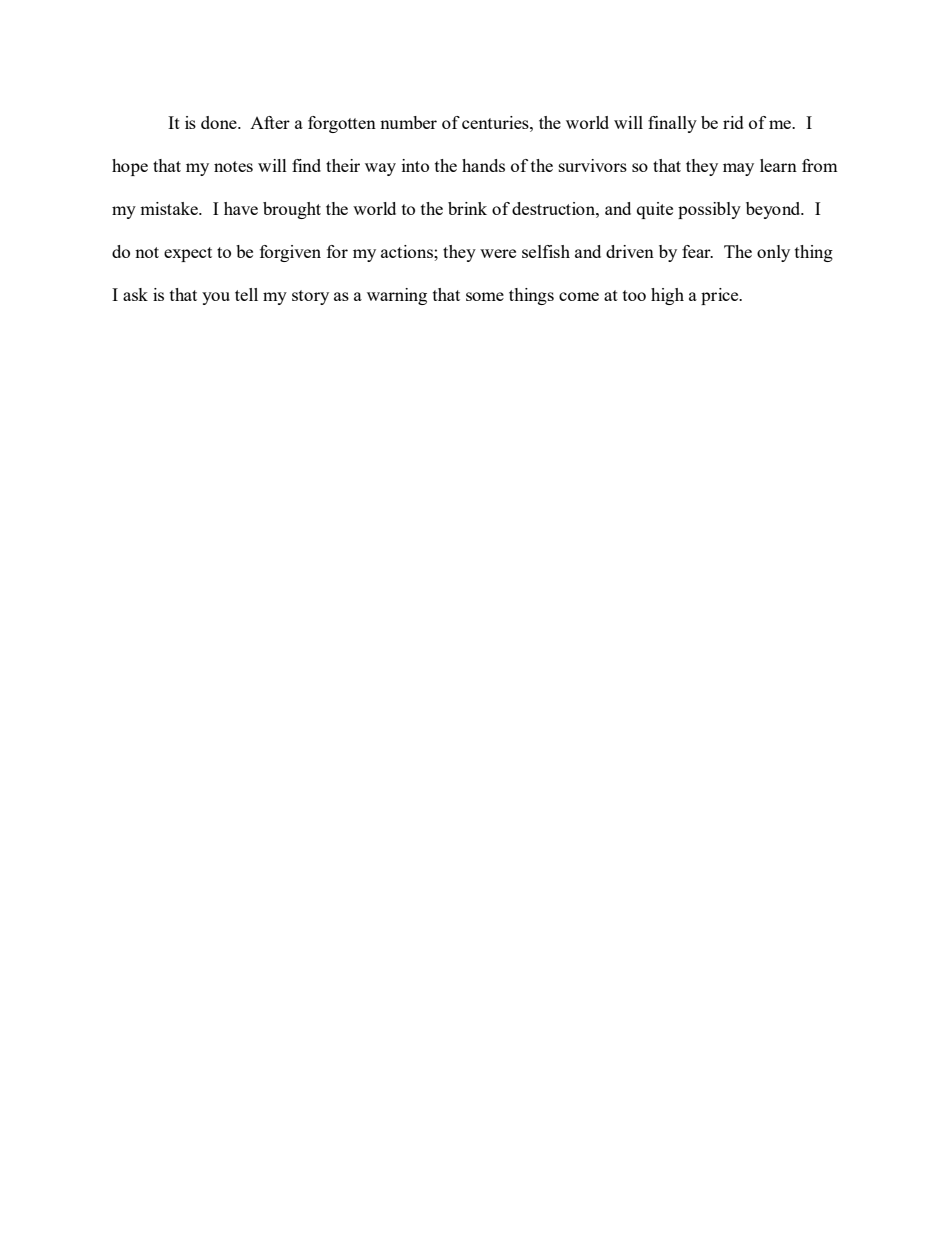 This page has height=1233, width=952. I want to click on tell, so click(246, 294).
